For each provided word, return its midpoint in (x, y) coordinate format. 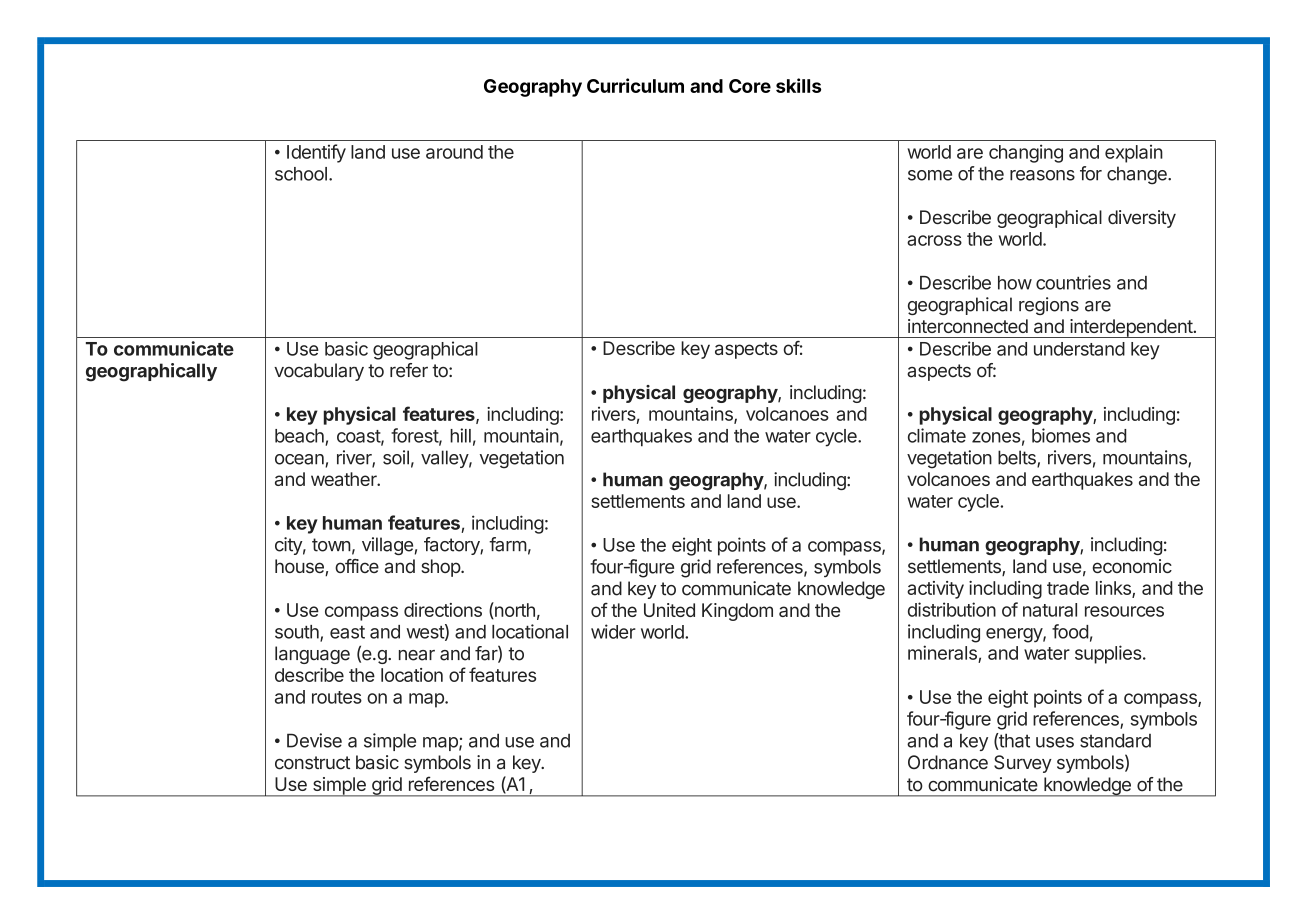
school (301, 174)
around (454, 152)
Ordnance (948, 762)
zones (996, 437)
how (1015, 283)
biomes (1061, 435)
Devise (314, 740)
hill (460, 435)
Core (750, 86)
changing (1026, 153)
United (669, 610)
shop (441, 568)
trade (1068, 588)
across (934, 240)
